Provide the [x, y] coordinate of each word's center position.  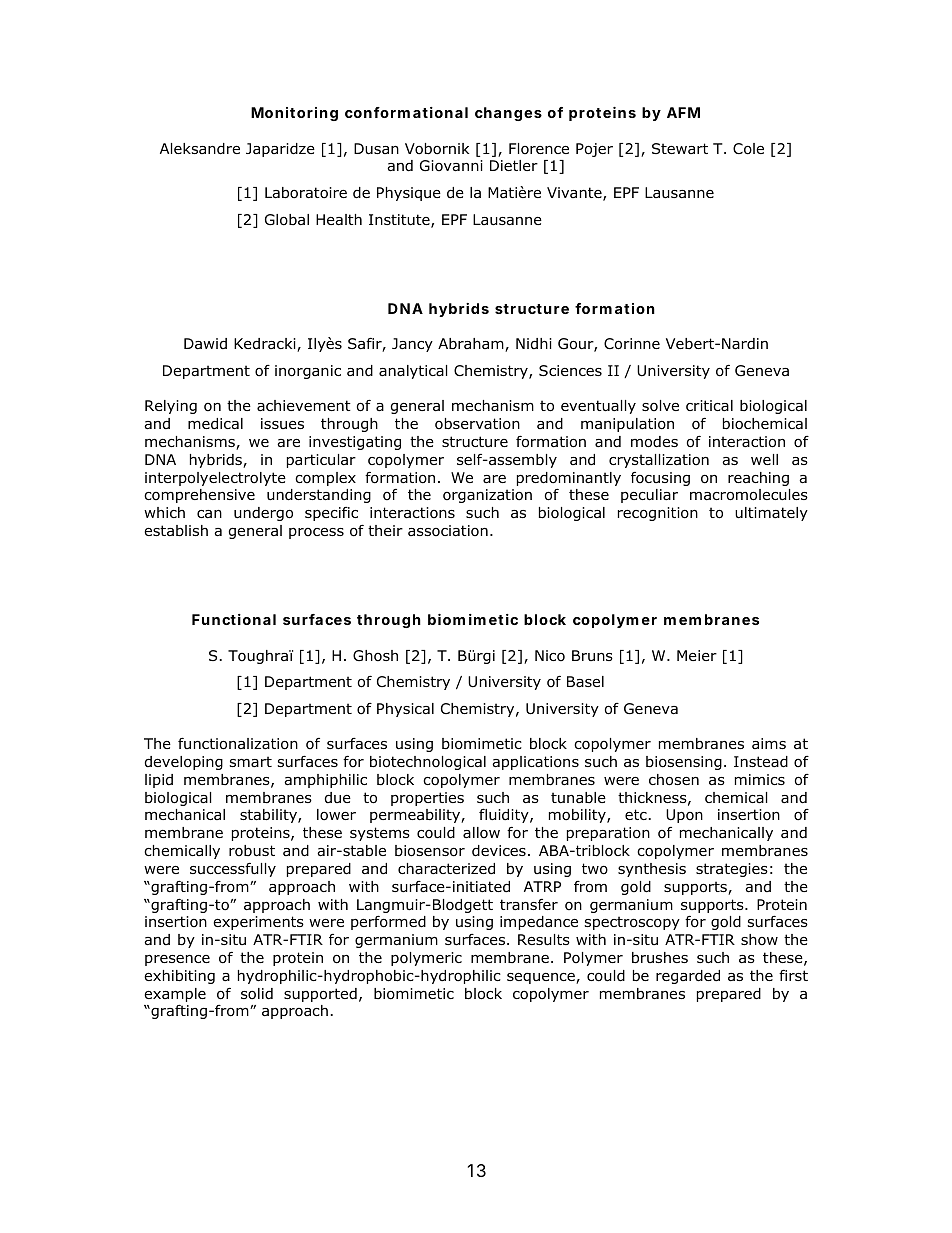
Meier [697, 655]
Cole [748, 149]
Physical [405, 710]
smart [250, 761]
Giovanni [451, 166]
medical [215, 424]
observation [477, 424]
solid [257, 994]
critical [709, 405]
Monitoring [294, 114]
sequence [542, 978]
